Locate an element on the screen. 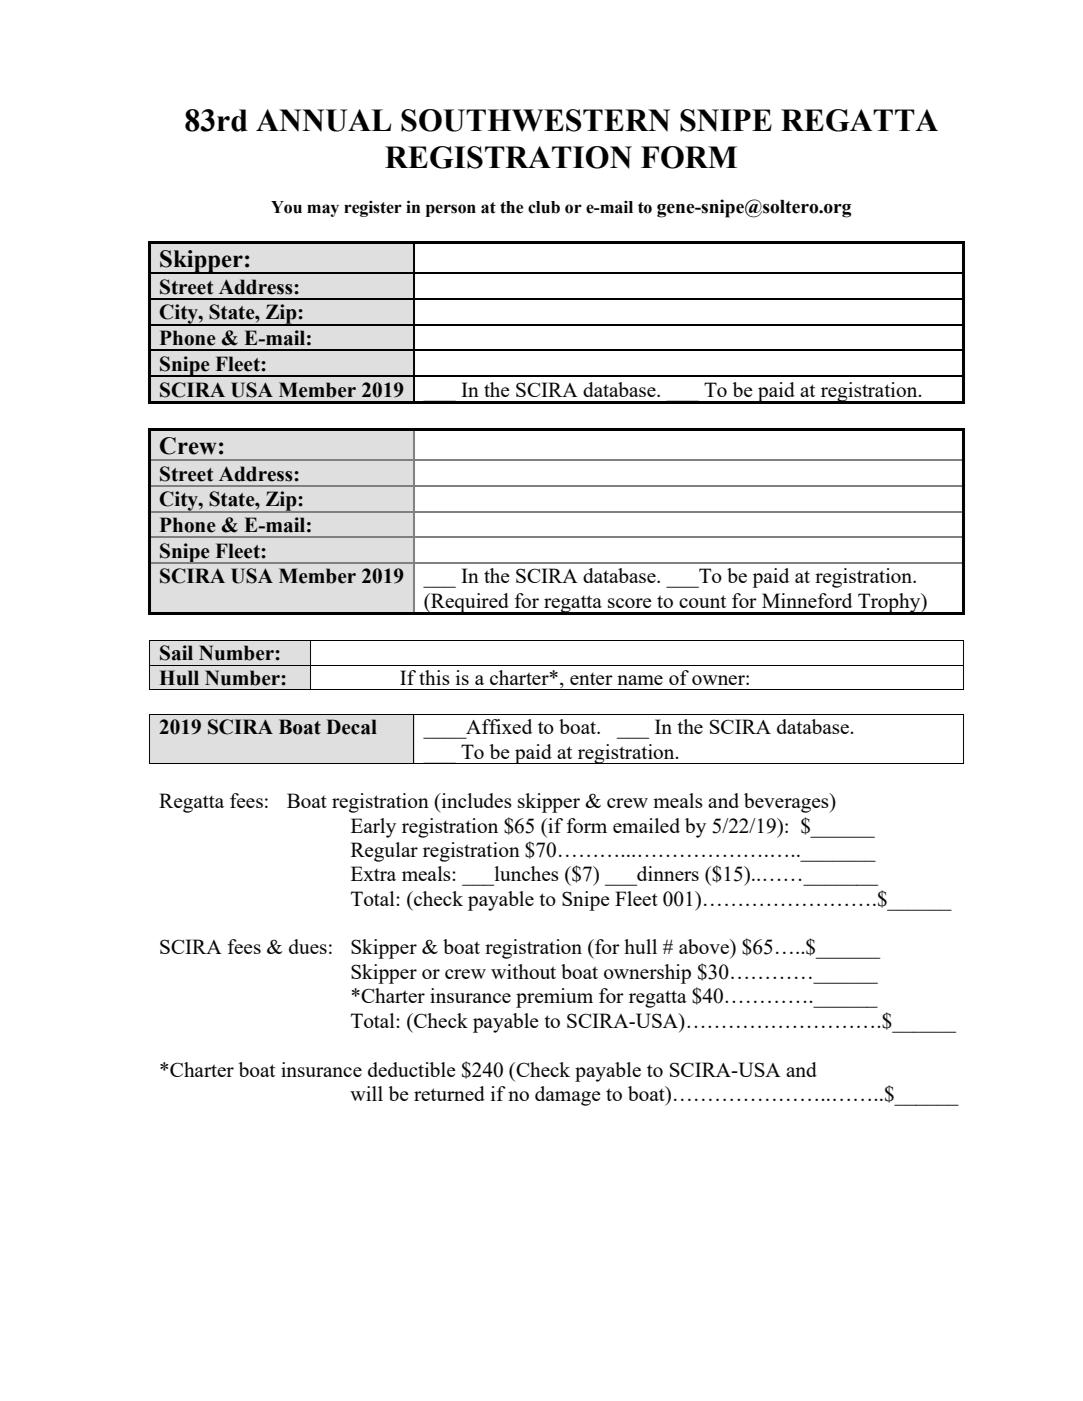 Image resolution: width=1083 pixels, height=1401 pixels. You is located at coordinates (286, 207).
